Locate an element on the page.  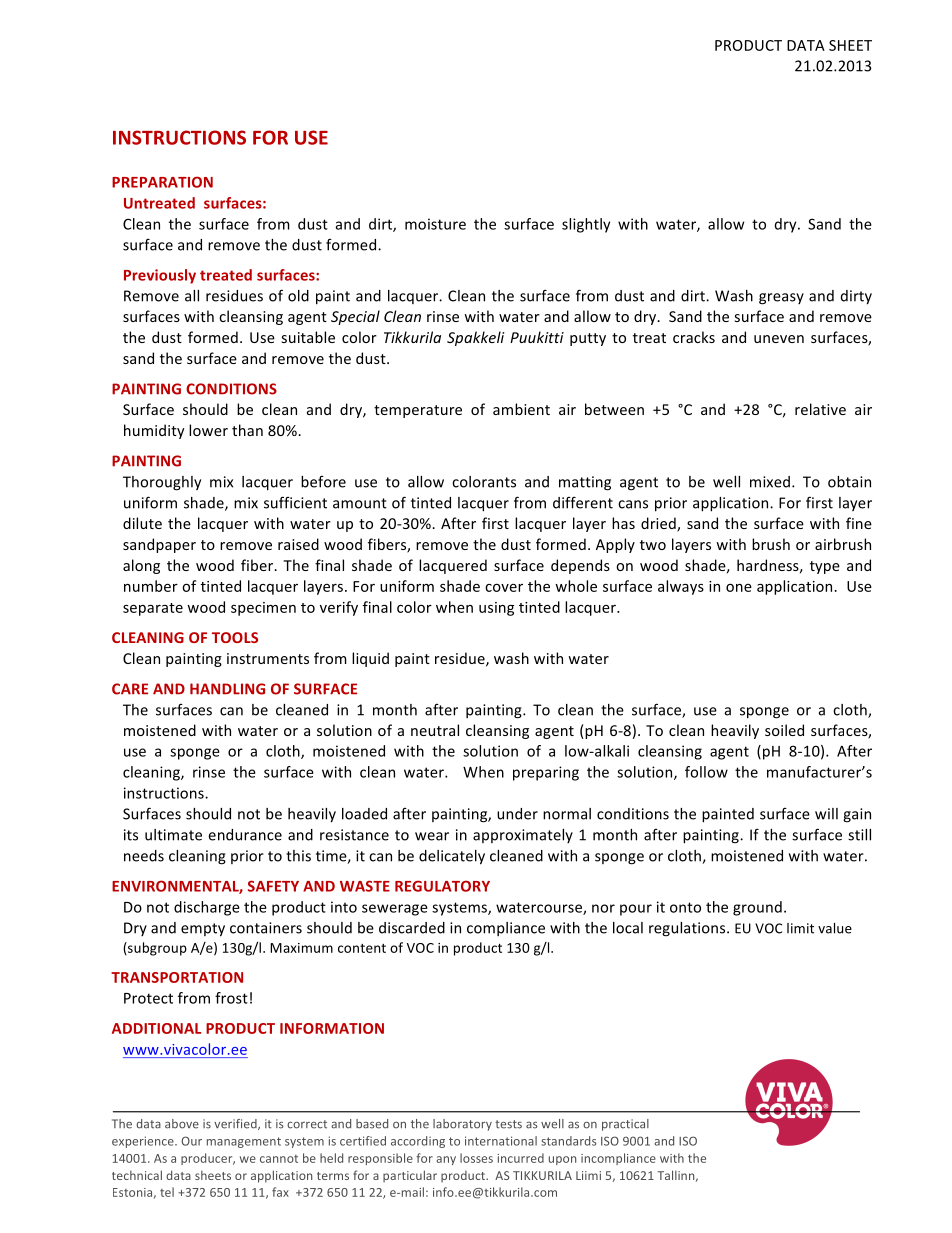
PREPARATION is located at coordinates (162, 182).
